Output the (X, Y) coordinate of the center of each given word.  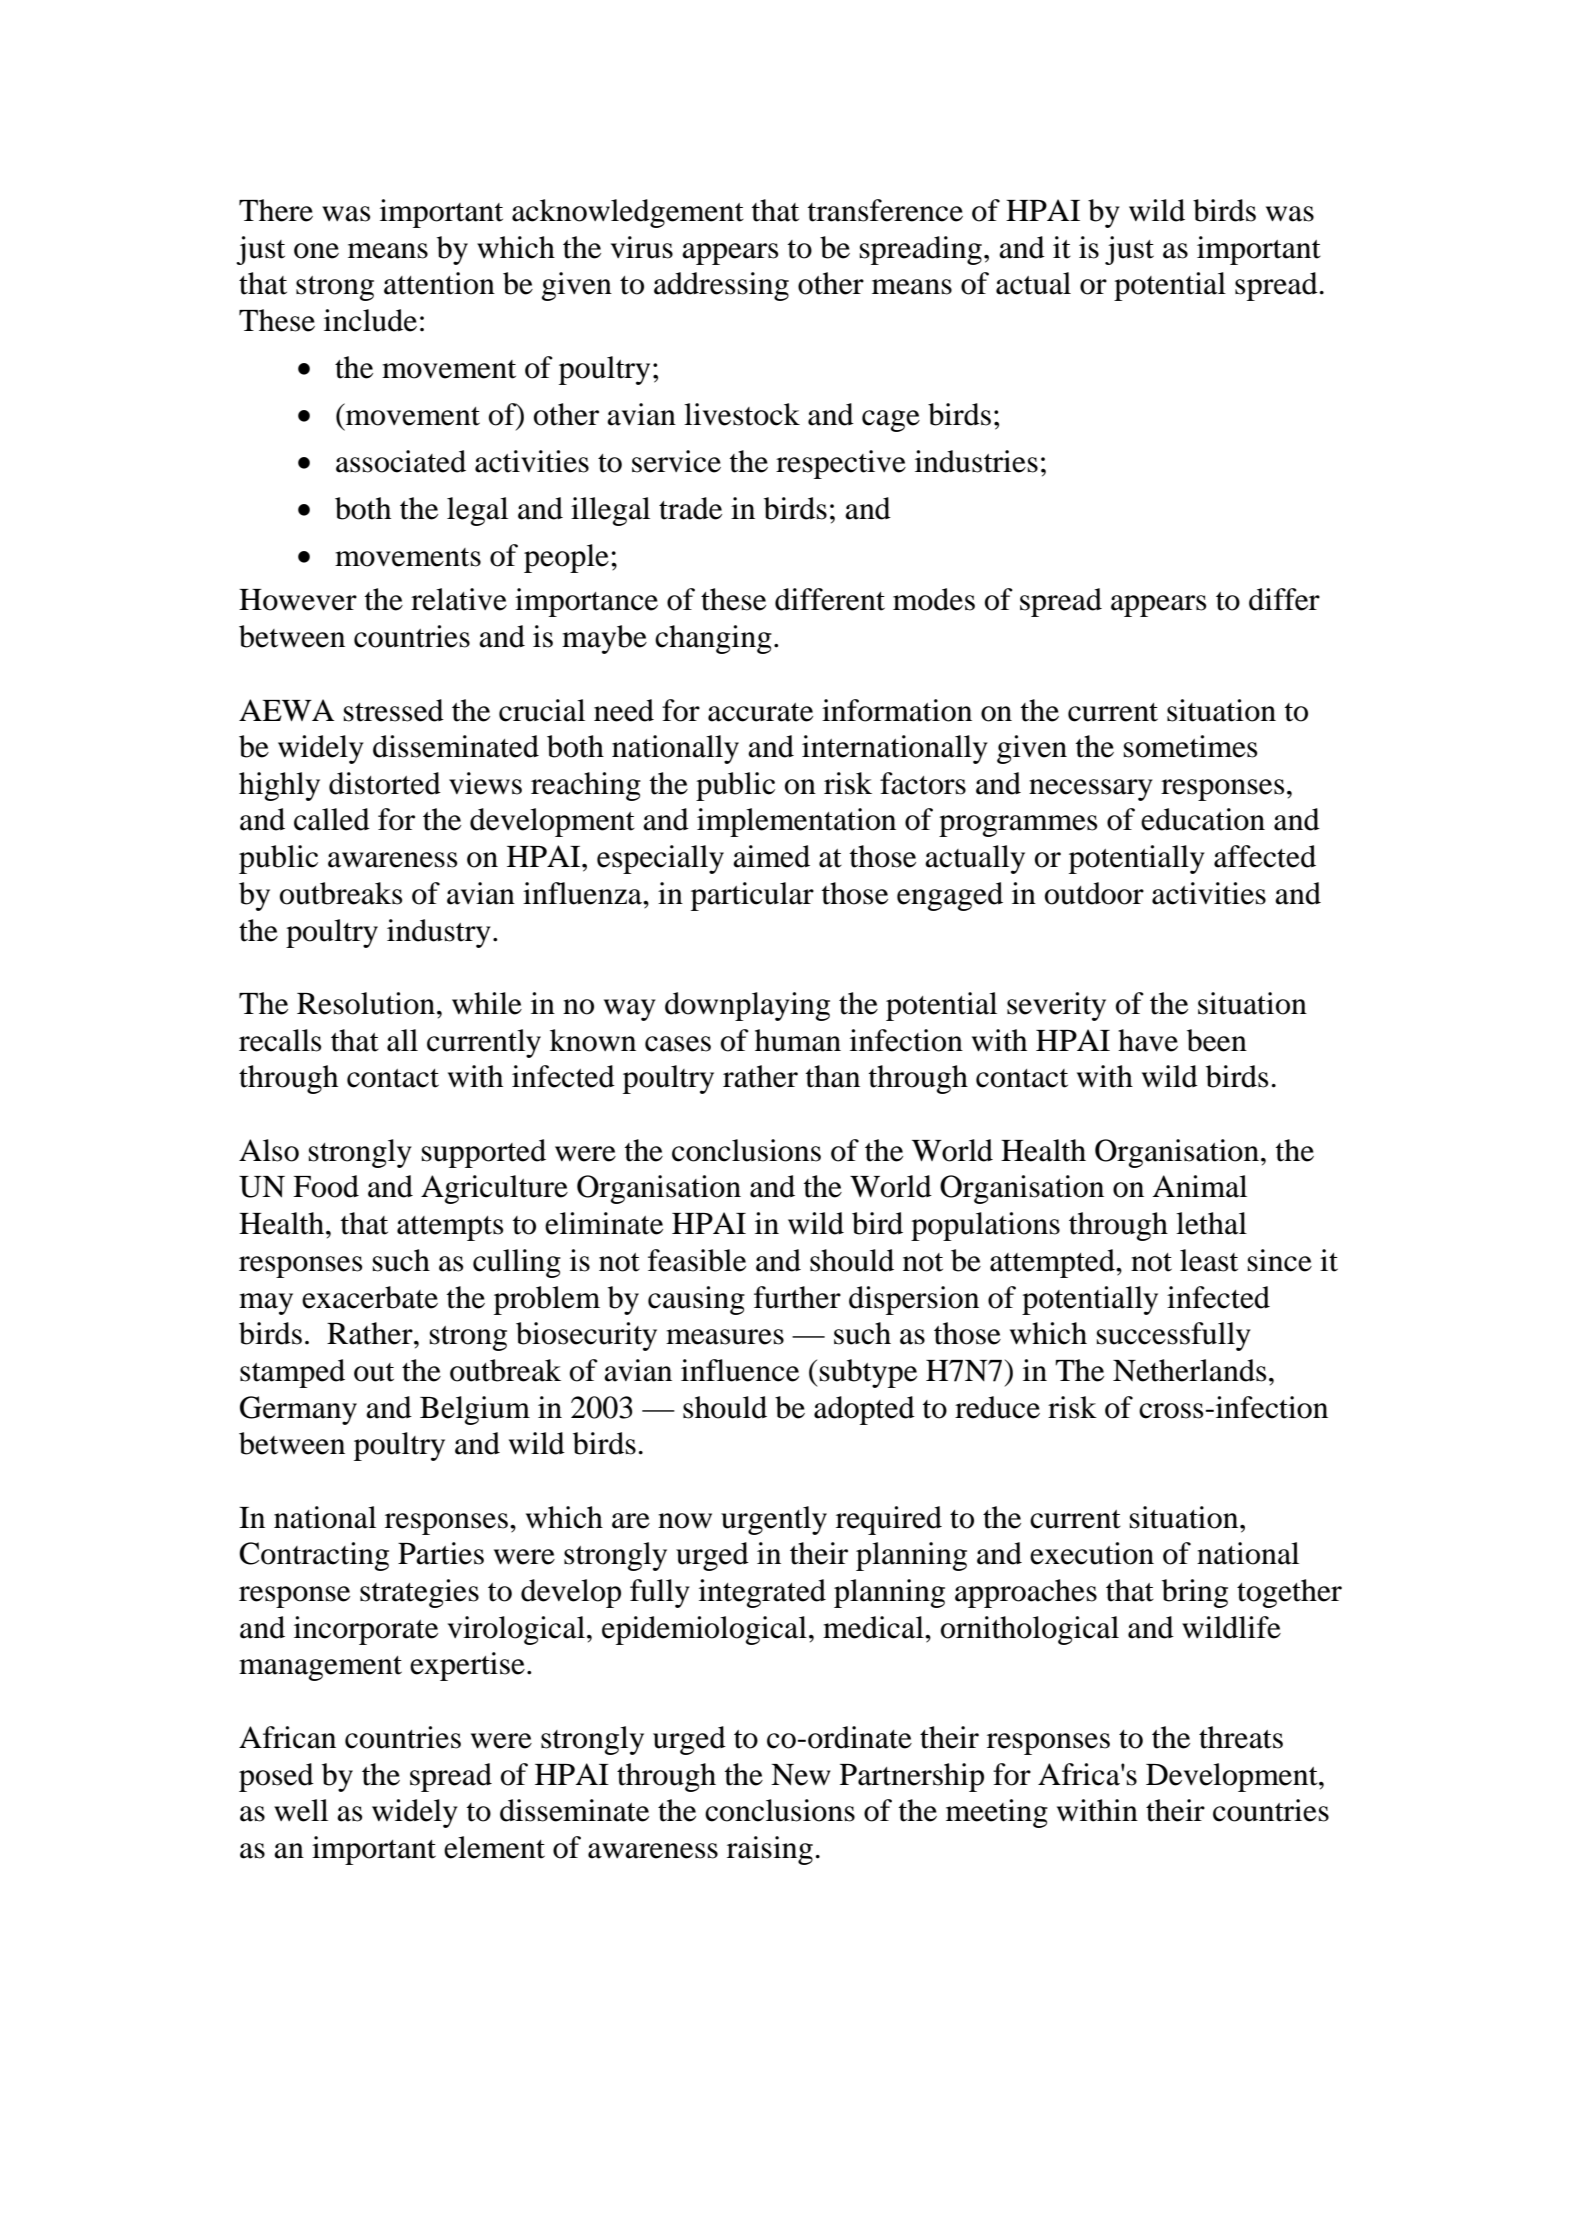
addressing (721, 286)
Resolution (366, 1003)
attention (439, 283)
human (798, 1040)
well (301, 1810)
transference (885, 210)
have (1148, 1040)
